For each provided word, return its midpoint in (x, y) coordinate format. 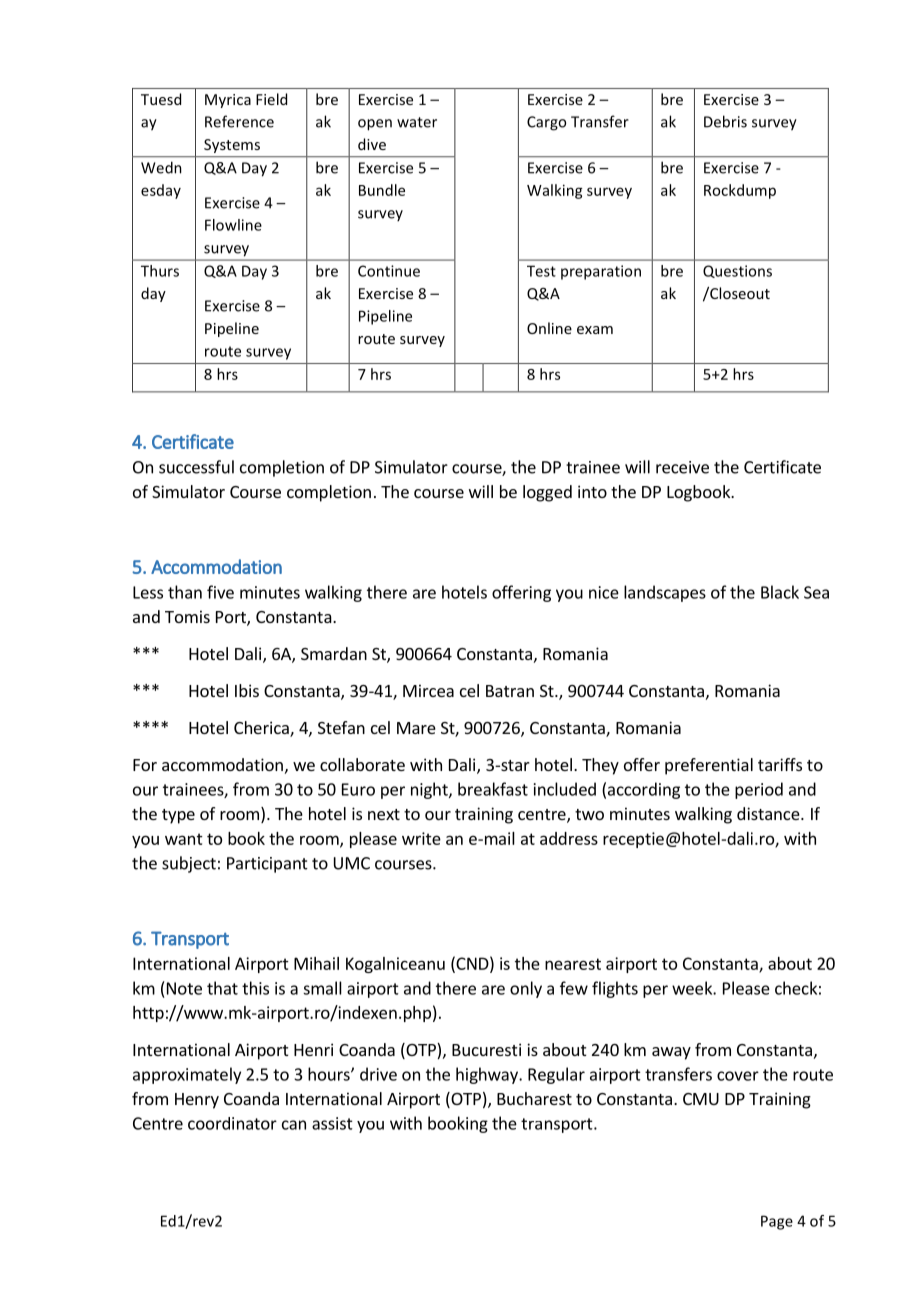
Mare (416, 728)
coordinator (232, 1123)
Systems (232, 146)
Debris (725, 121)
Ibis (247, 690)
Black (780, 592)
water (417, 122)
